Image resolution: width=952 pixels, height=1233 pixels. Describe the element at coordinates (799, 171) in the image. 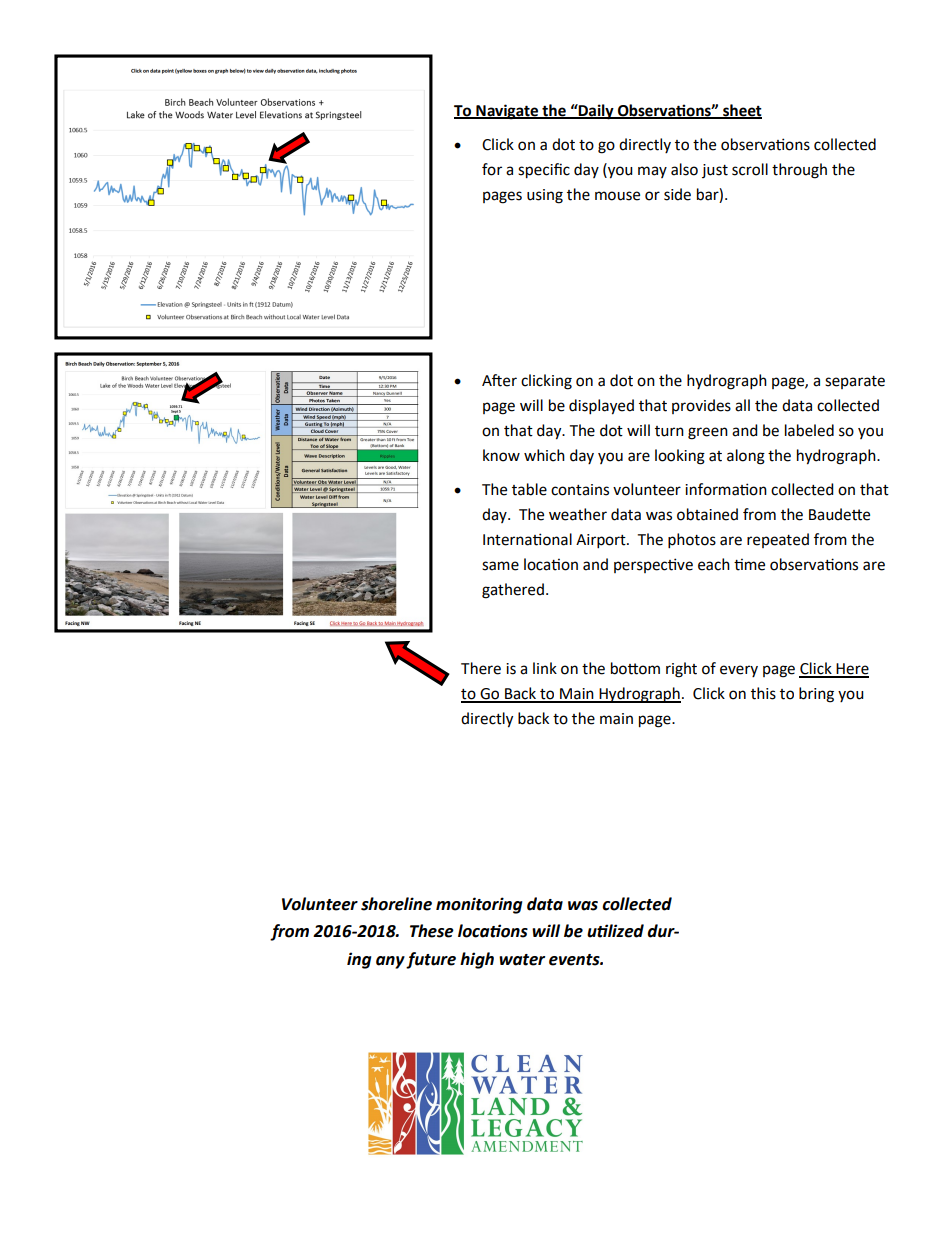

I see `through` at that location.
